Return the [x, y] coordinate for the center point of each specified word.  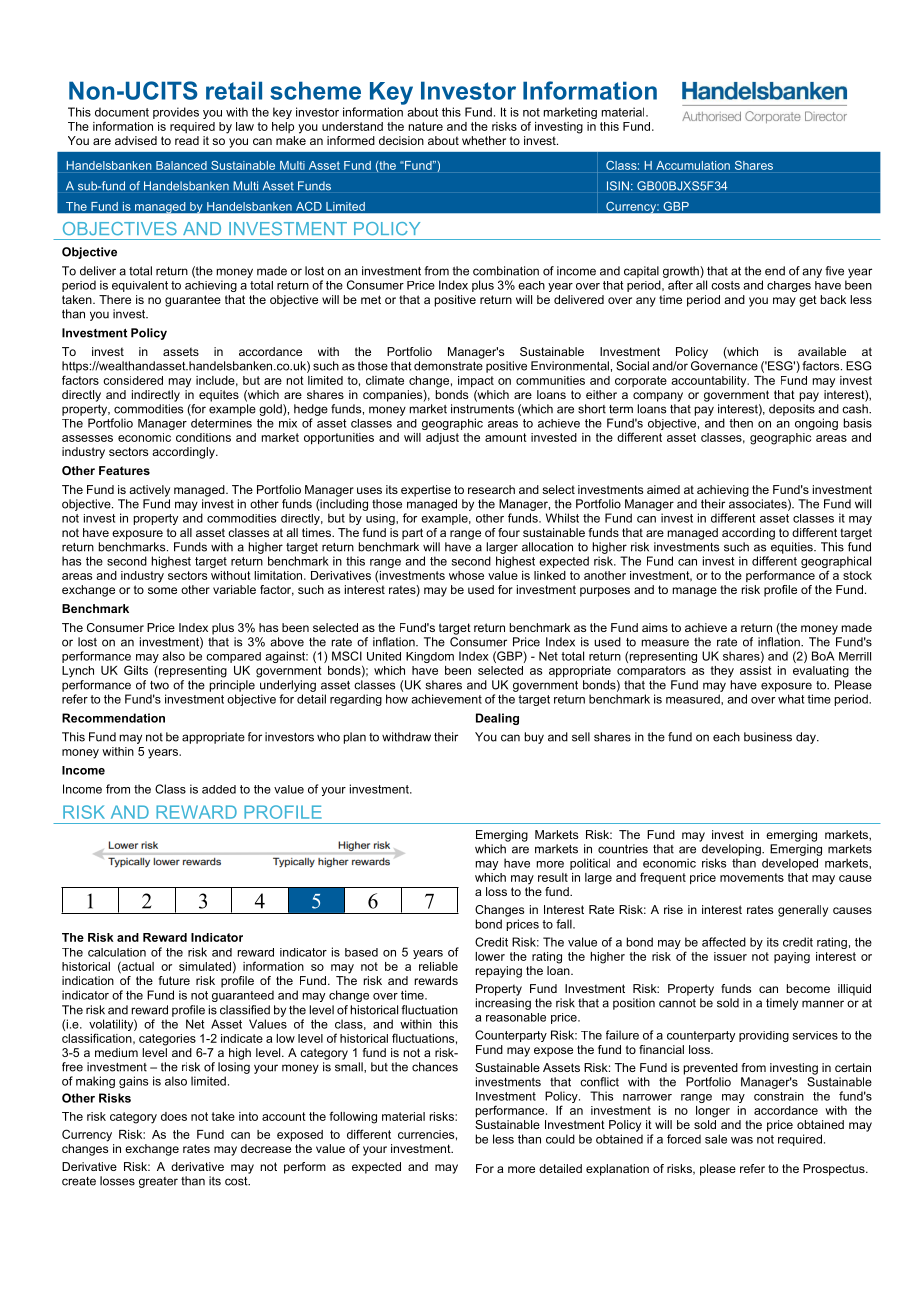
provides [176, 113]
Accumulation [693, 165]
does [174, 1116]
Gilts [136, 670]
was [742, 1140]
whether [484, 140]
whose [466, 575]
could [560, 1139]
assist [756, 670]
